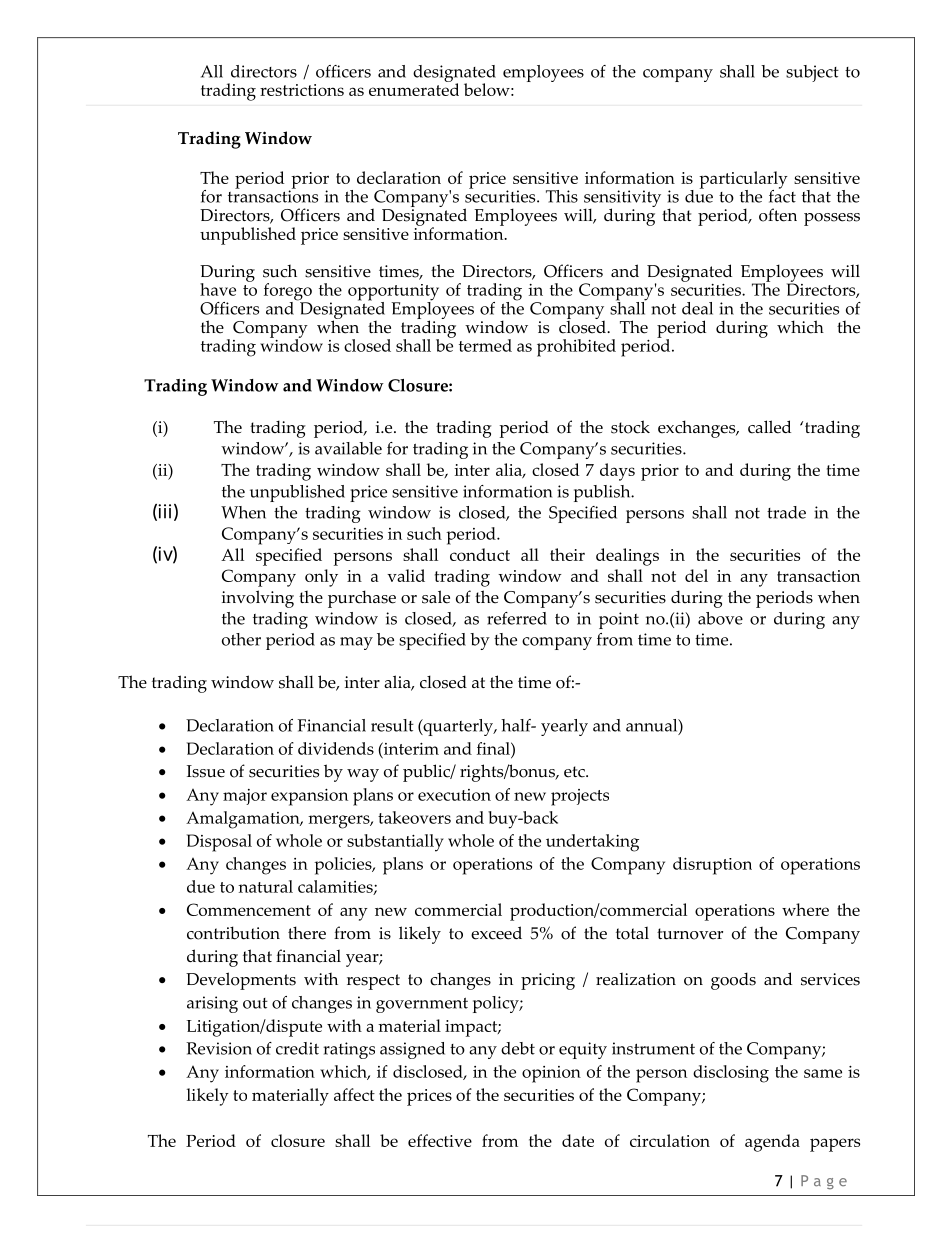 This screenshot has width=952, height=1233. I want to click on agenda, so click(772, 1143).
